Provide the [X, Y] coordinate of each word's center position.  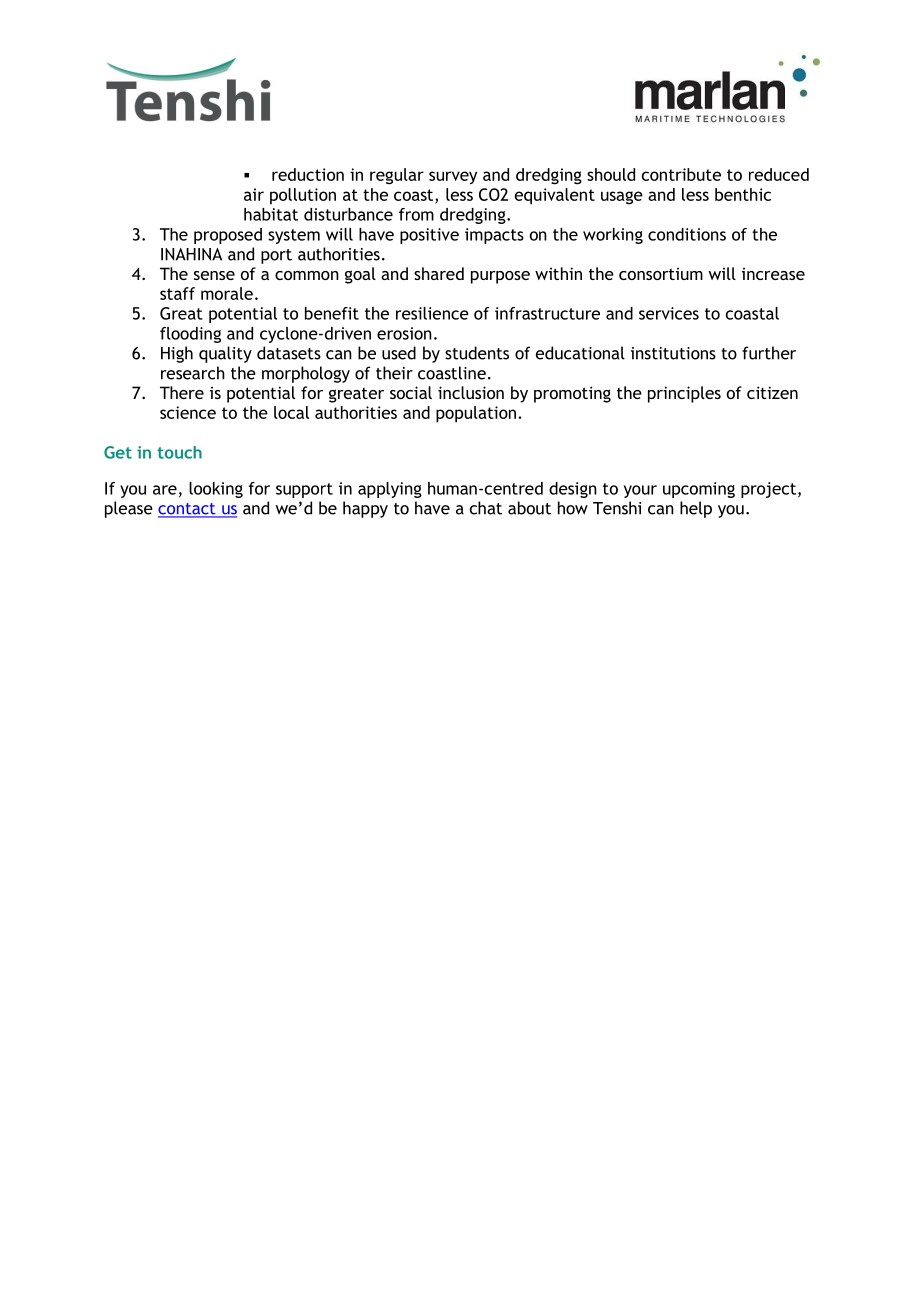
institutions [673, 353]
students [477, 353]
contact [188, 510]
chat [486, 508]
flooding [190, 335]
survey [453, 178]
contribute [681, 174]
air [254, 194]
